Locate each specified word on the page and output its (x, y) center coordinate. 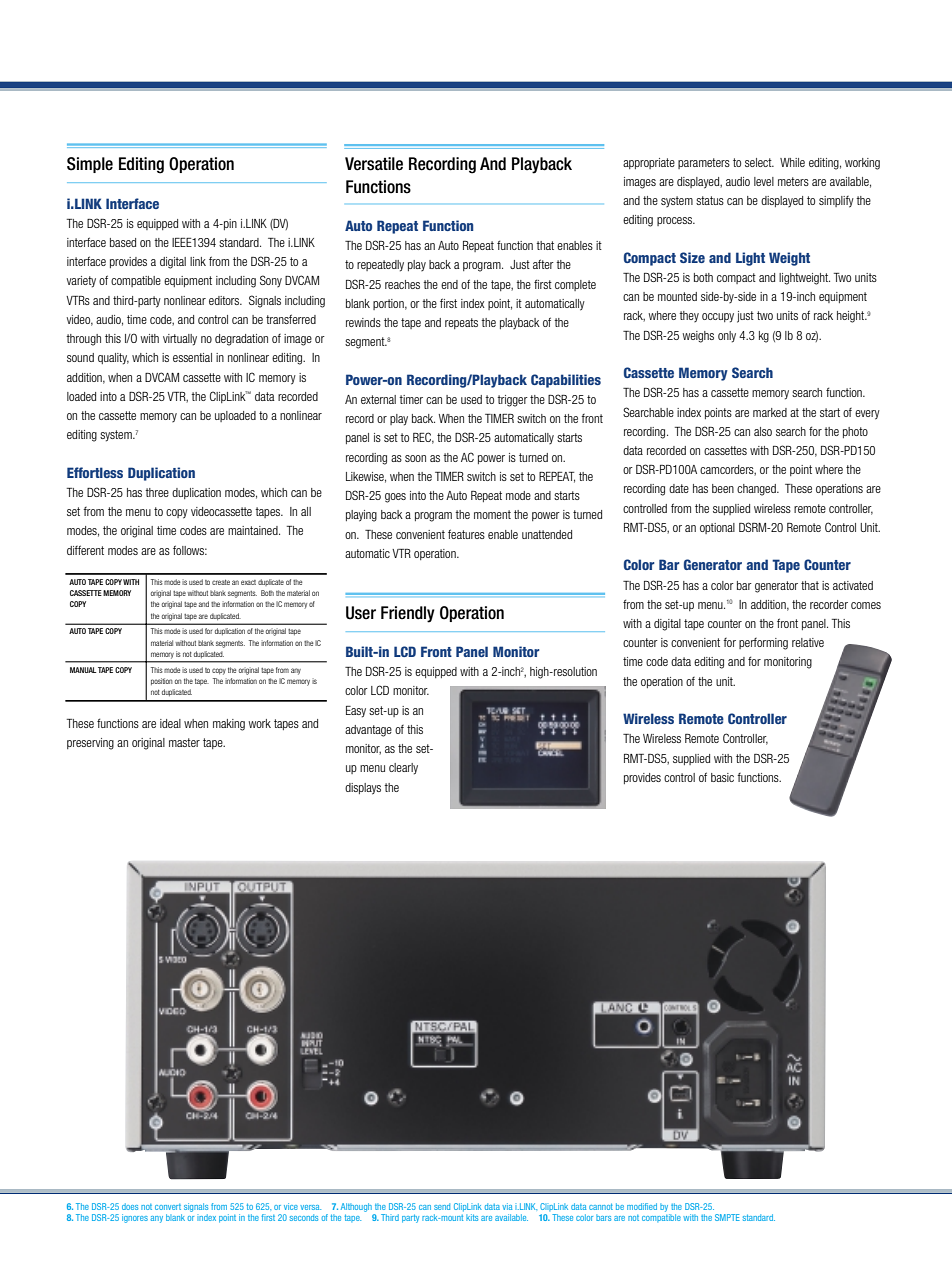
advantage (368, 731)
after (543, 264)
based (123, 242)
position (162, 681)
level (764, 181)
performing (763, 644)
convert (168, 1207)
